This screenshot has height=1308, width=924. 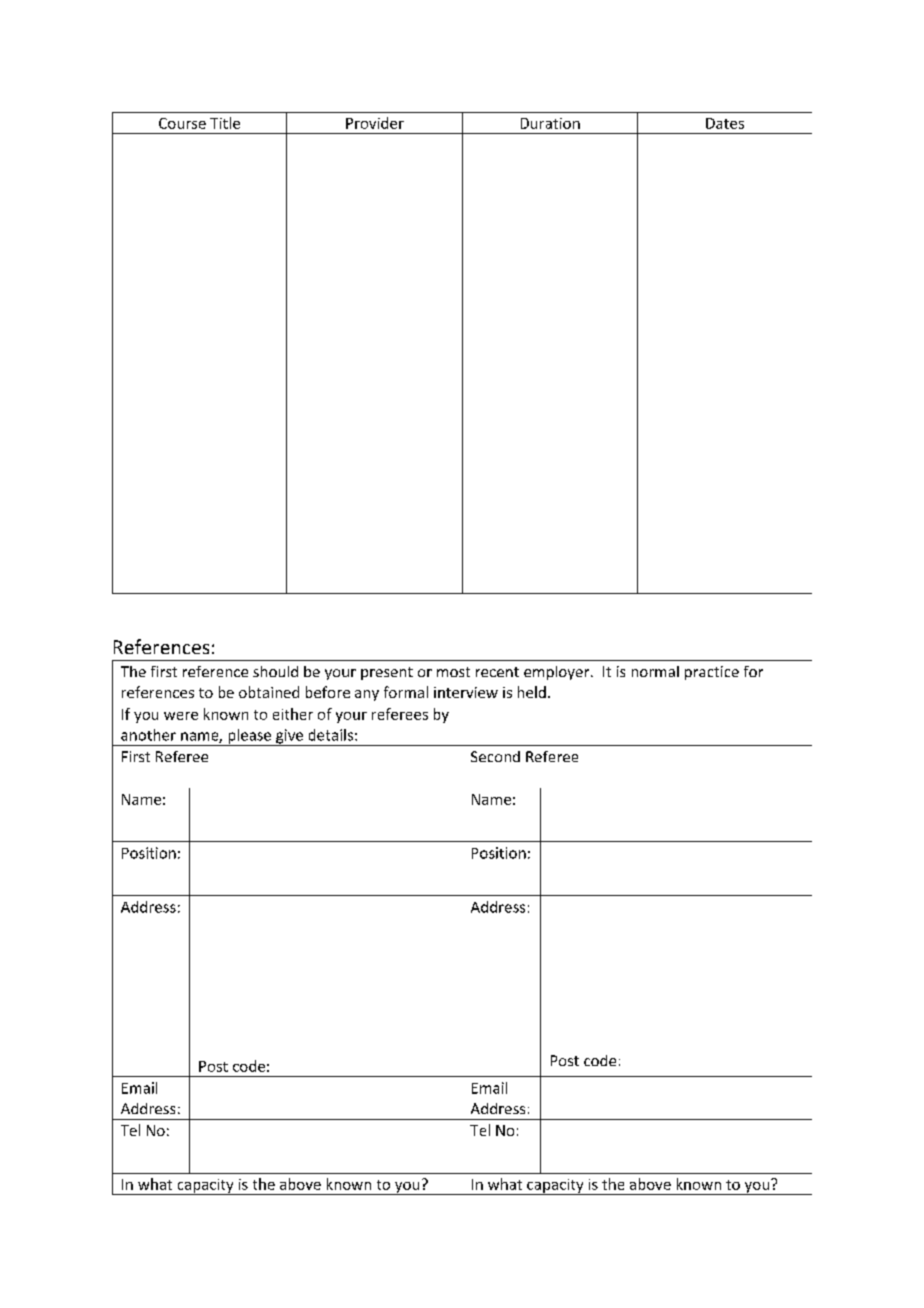 I want to click on Title, so click(x=225, y=123).
